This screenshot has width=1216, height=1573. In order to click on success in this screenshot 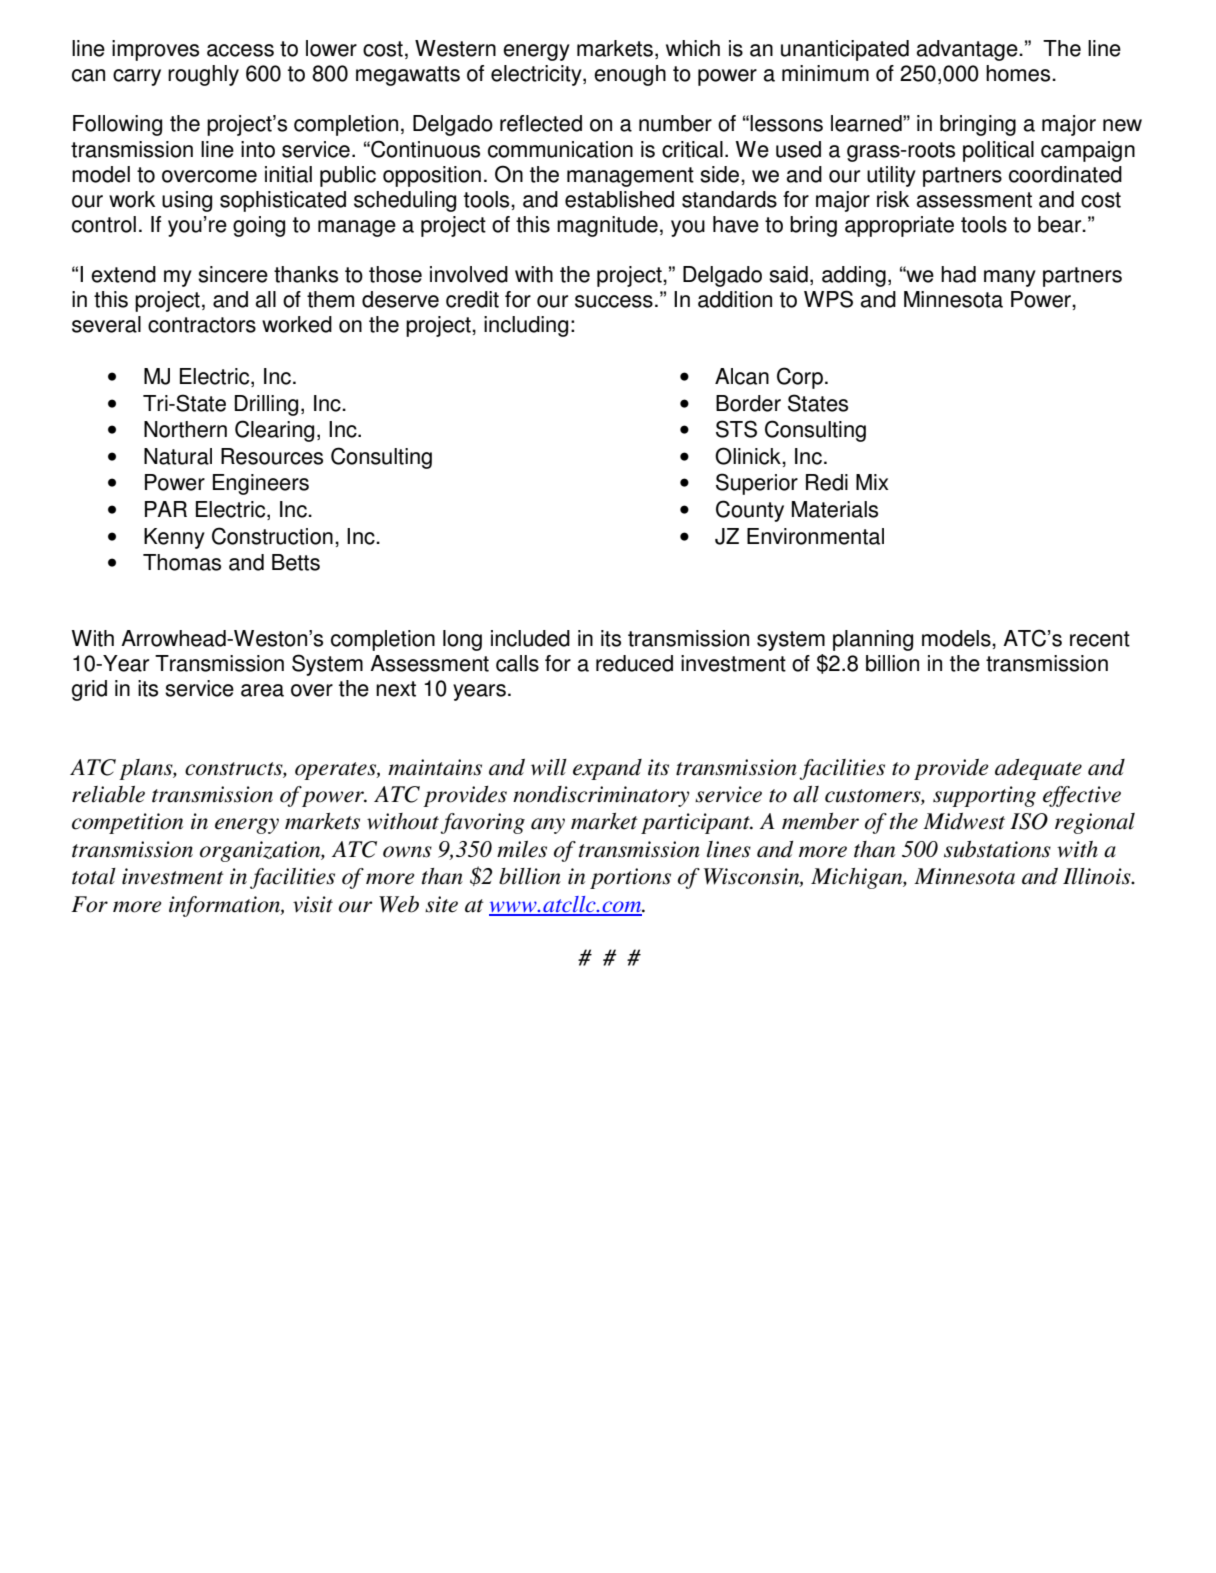, I will do `click(614, 301)`.
